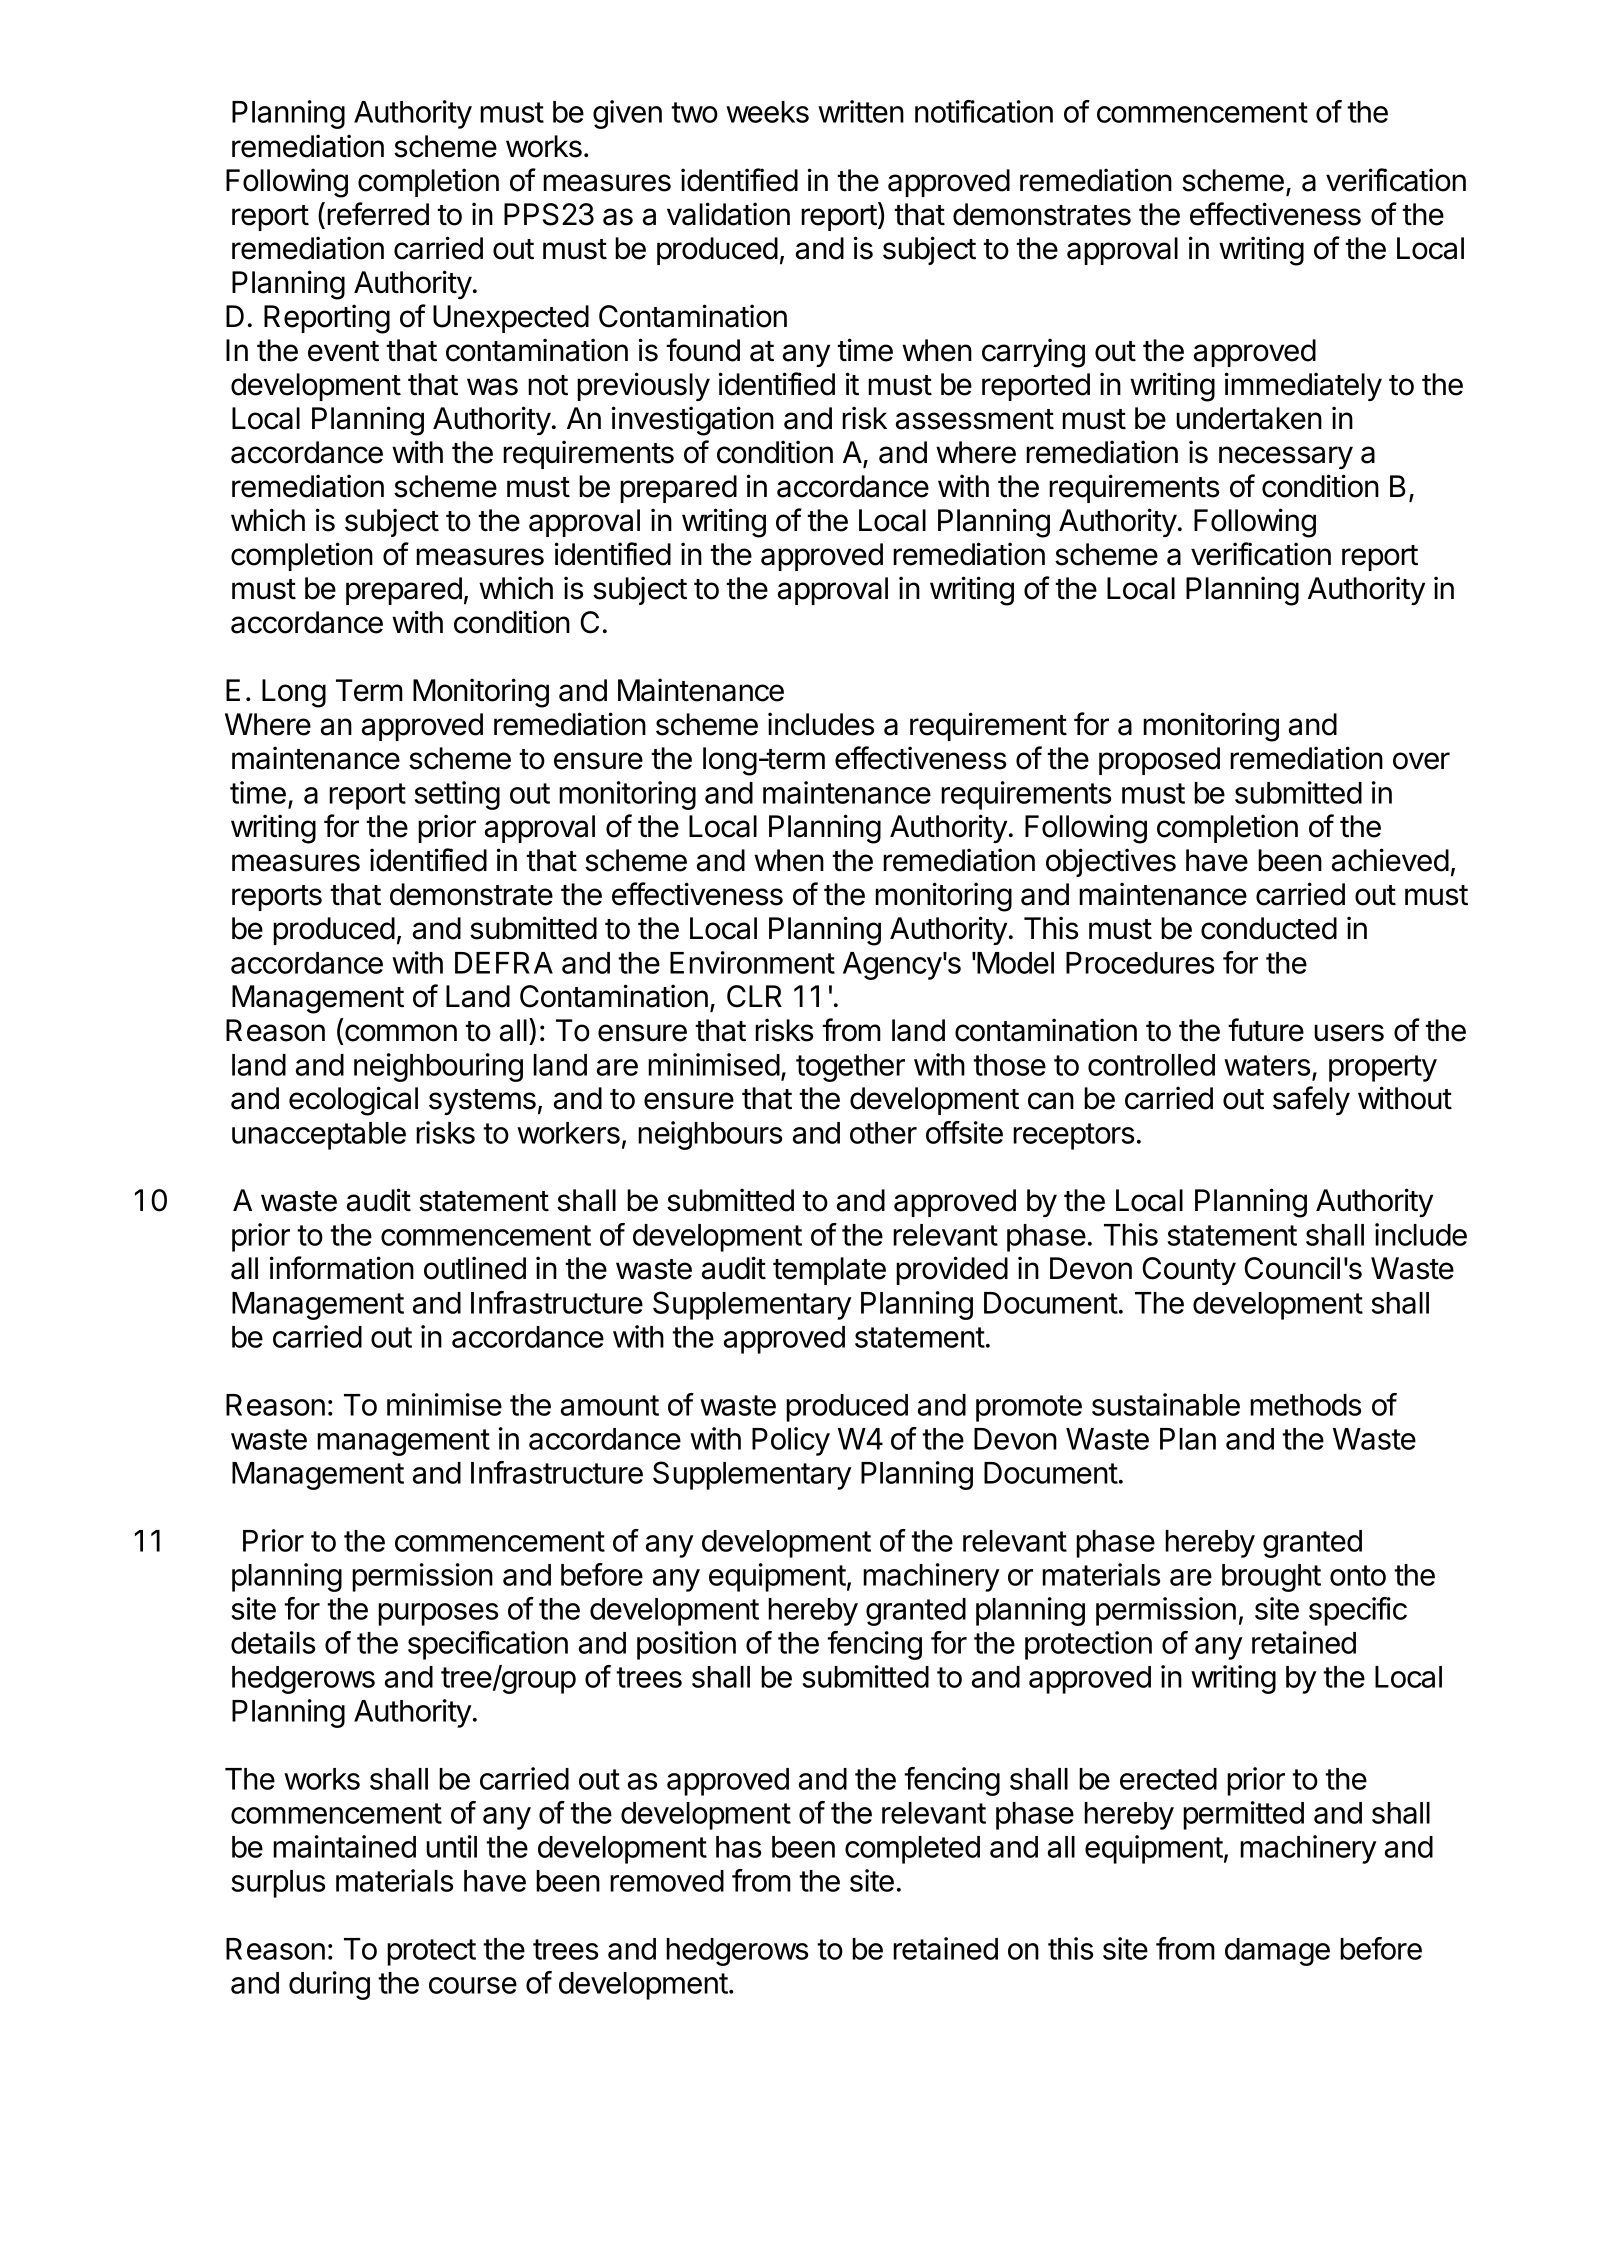 This image has height=2264, width=1601. I want to click on damage, so click(1277, 1952).
